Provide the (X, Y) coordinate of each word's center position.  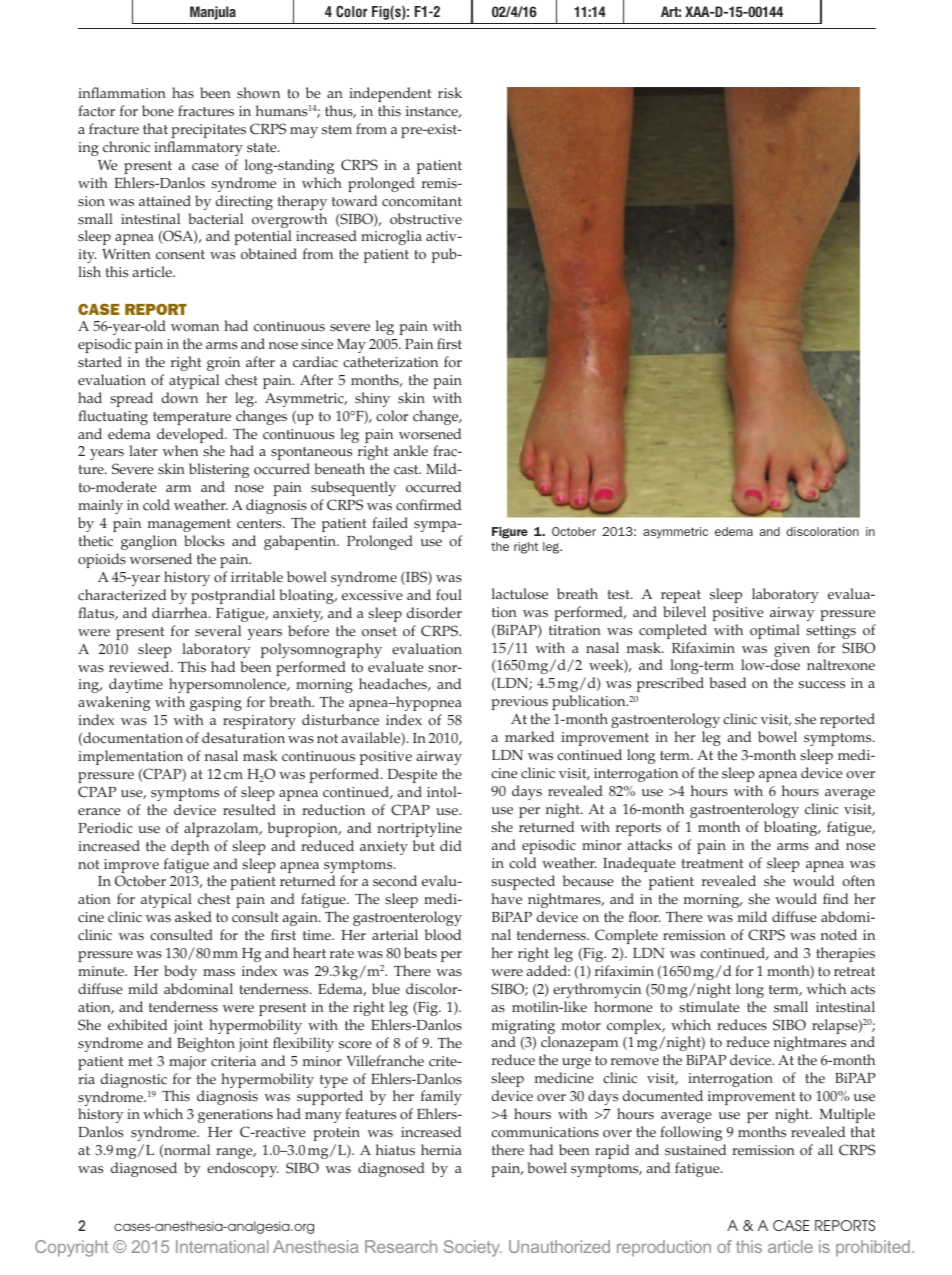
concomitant (422, 201)
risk (450, 93)
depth (190, 847)
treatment (712, 863)
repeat (681, 596)
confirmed (428, 505)
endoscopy (243, 1169)
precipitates (209, 131)
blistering (219, 470)
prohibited (873, 1248)
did (451, 845)
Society (473, 1248)
